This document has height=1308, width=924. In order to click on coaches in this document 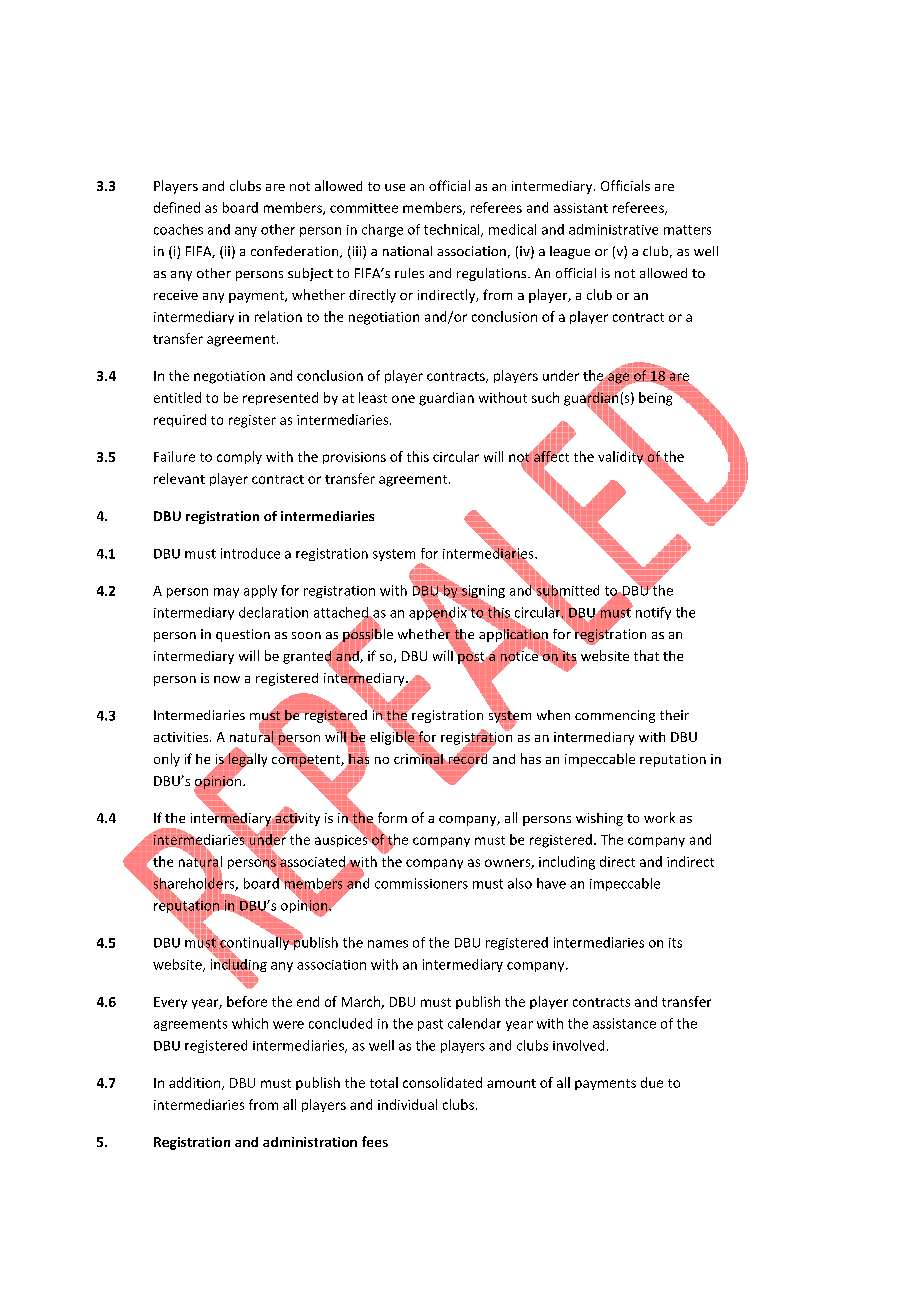, I will do `click(178, 229)`.
